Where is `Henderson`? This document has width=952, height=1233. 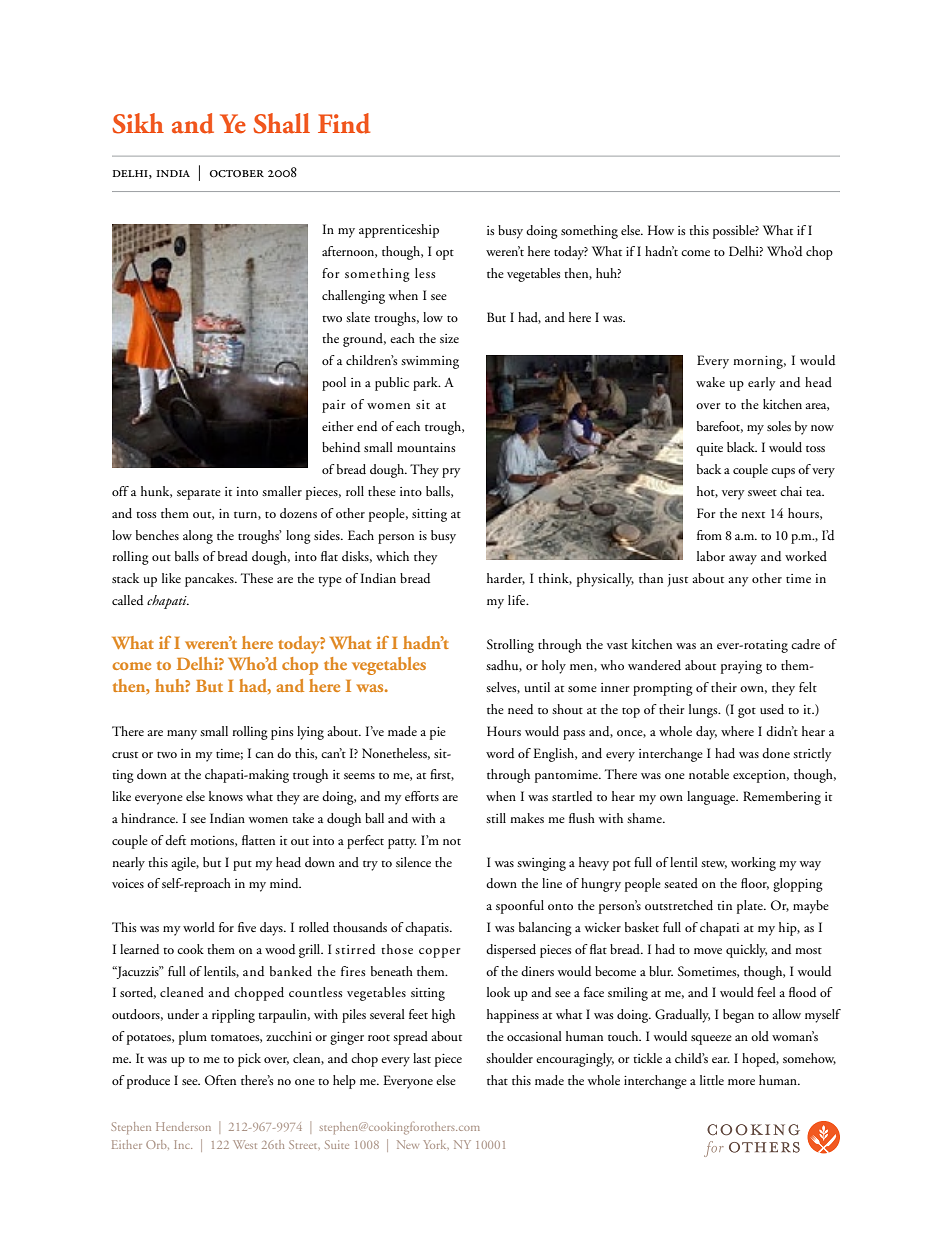
Henderson is located at coordinates (183, 1126).
